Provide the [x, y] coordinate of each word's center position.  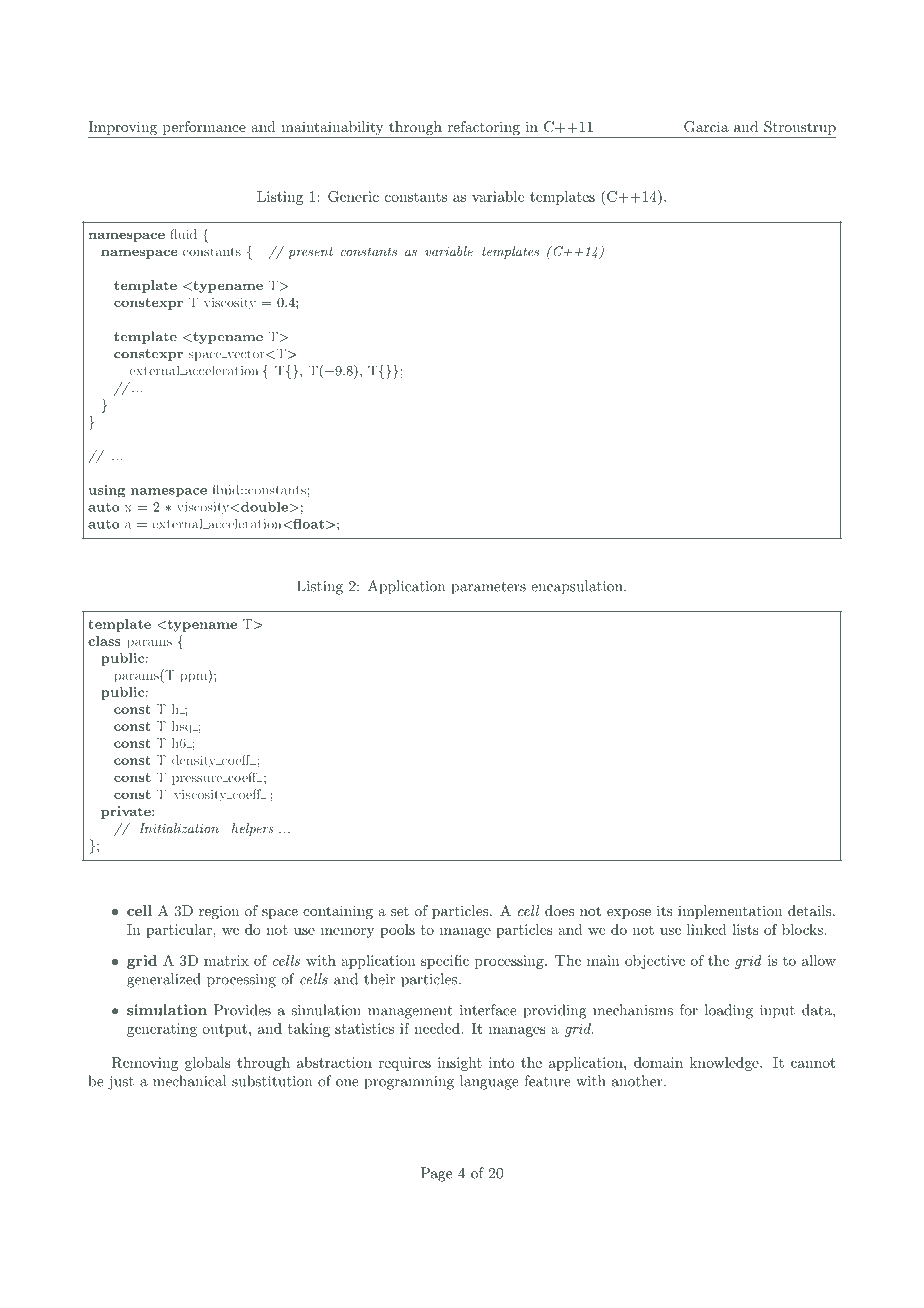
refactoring [483, 129]
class [104, 641]
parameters [488, 588]
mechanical [189, 1081]
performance [204, 128]
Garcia [706, 127]
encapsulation [578, 587]
